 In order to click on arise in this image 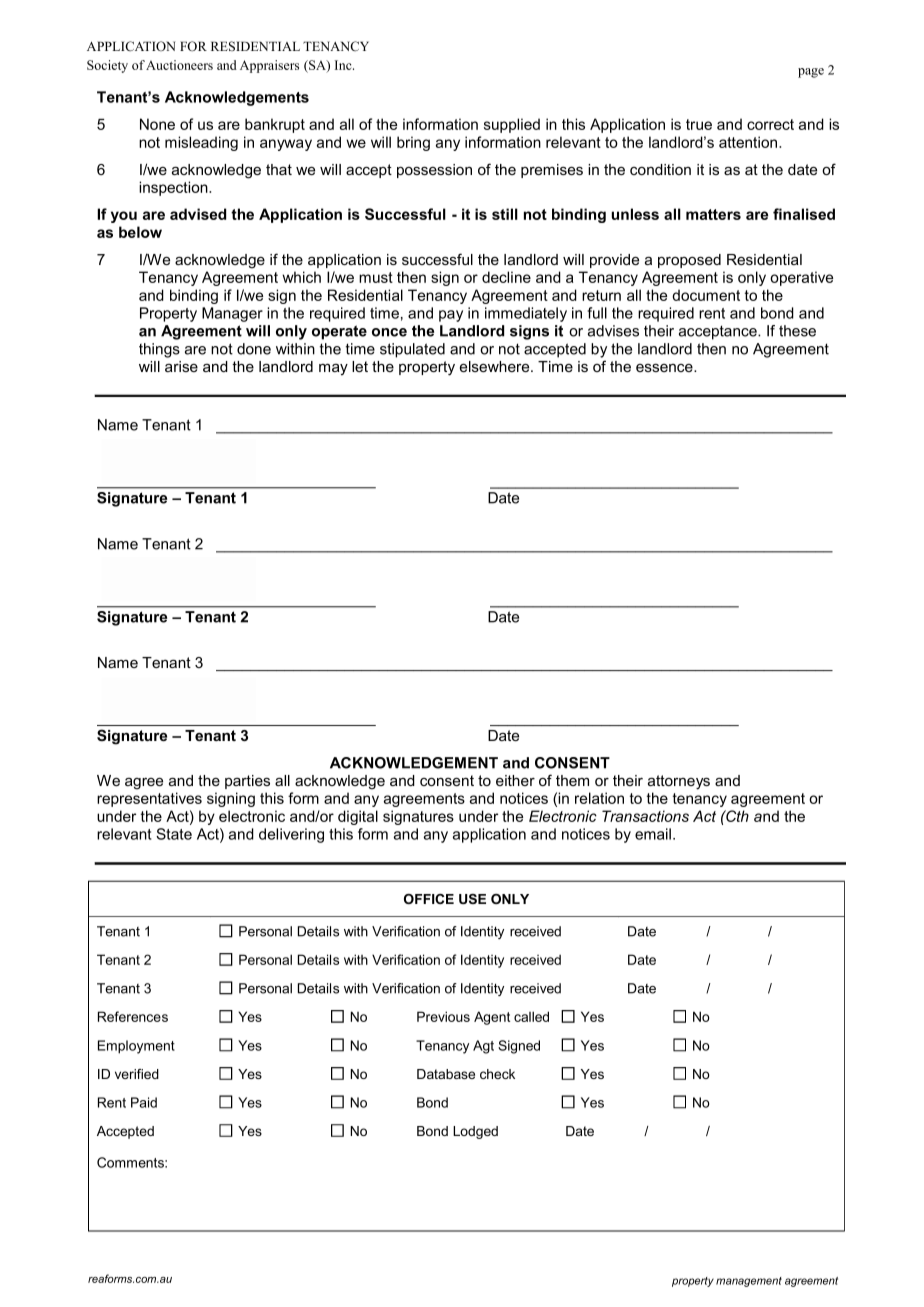, I will do `click(181, 366)`.
